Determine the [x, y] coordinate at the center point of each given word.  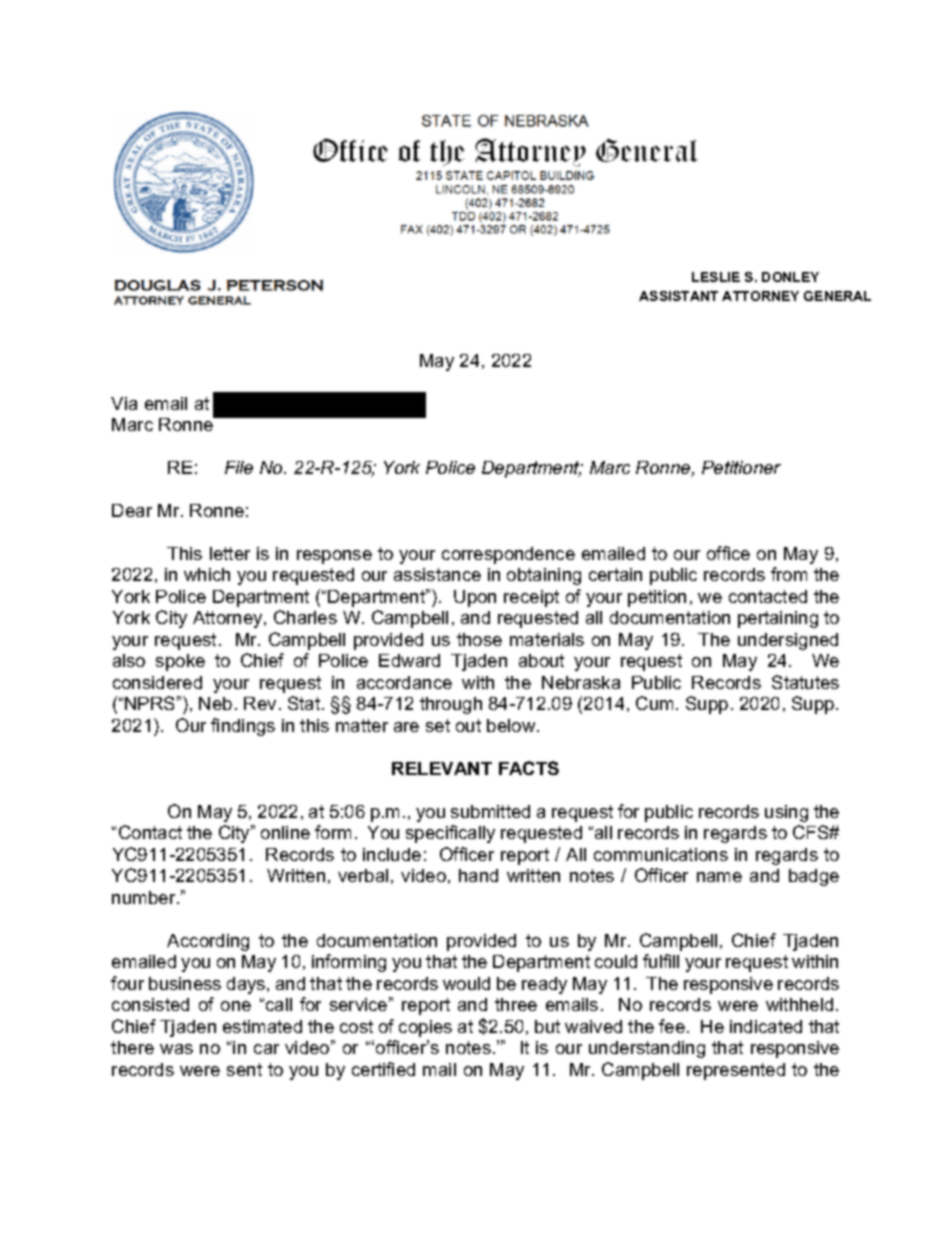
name [719, 877]
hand [478, 875]
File [239, 467]
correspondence [508, 555]
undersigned [788, 641]
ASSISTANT [678, 296]
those [479, 639]
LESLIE [716, 277]
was [176, 1049]
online [285, 832]
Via [124, 403]
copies [425, 1028]
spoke [180, 662]
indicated [766, 1026]
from [789, 574]
